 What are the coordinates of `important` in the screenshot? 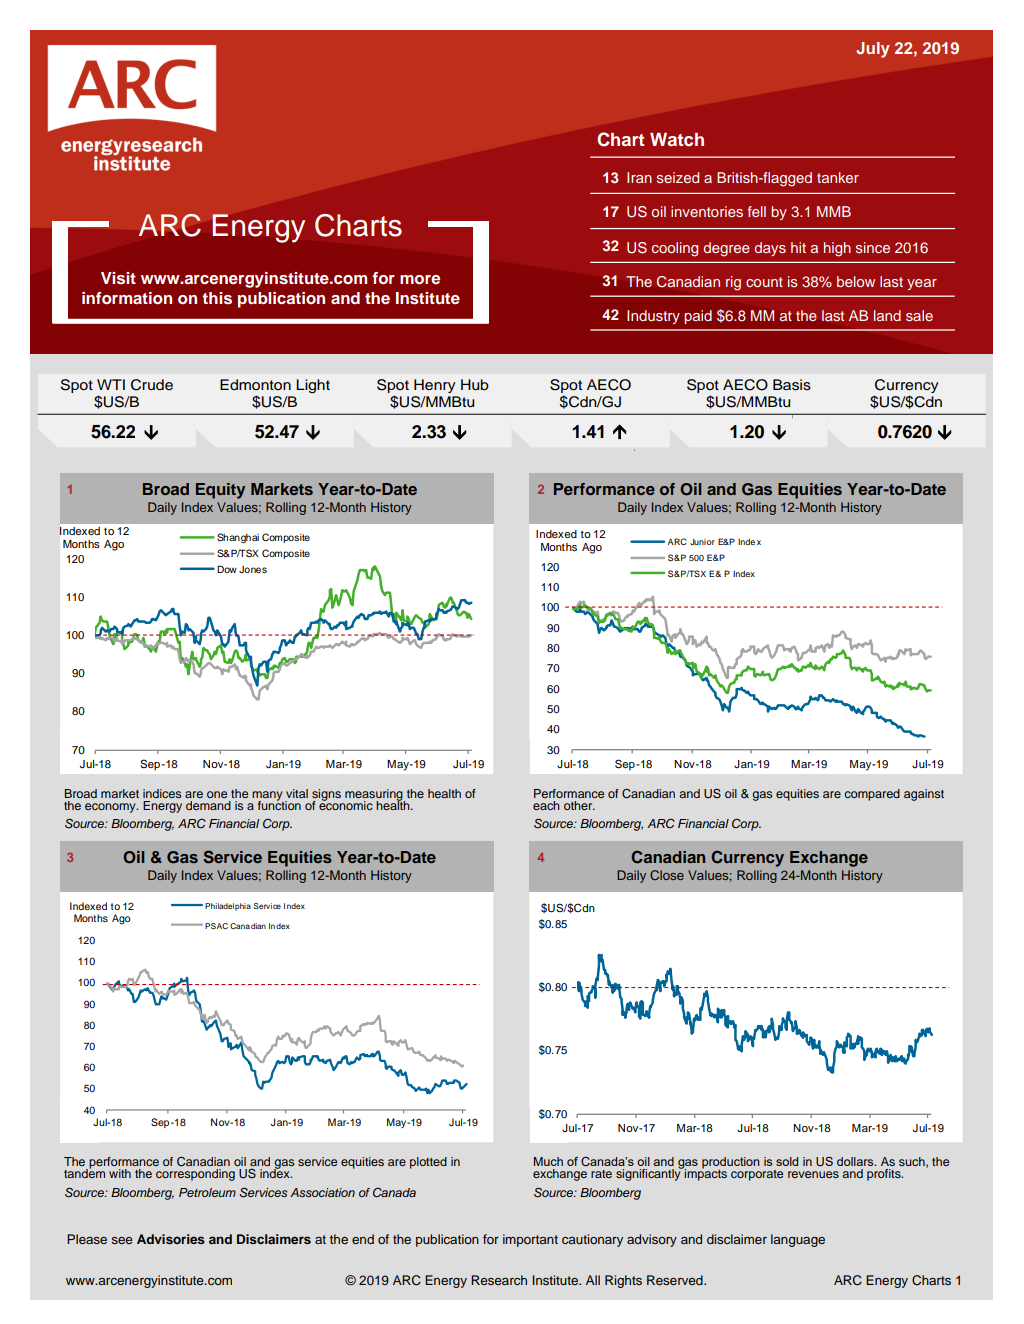 It's located at (530, 1240).
